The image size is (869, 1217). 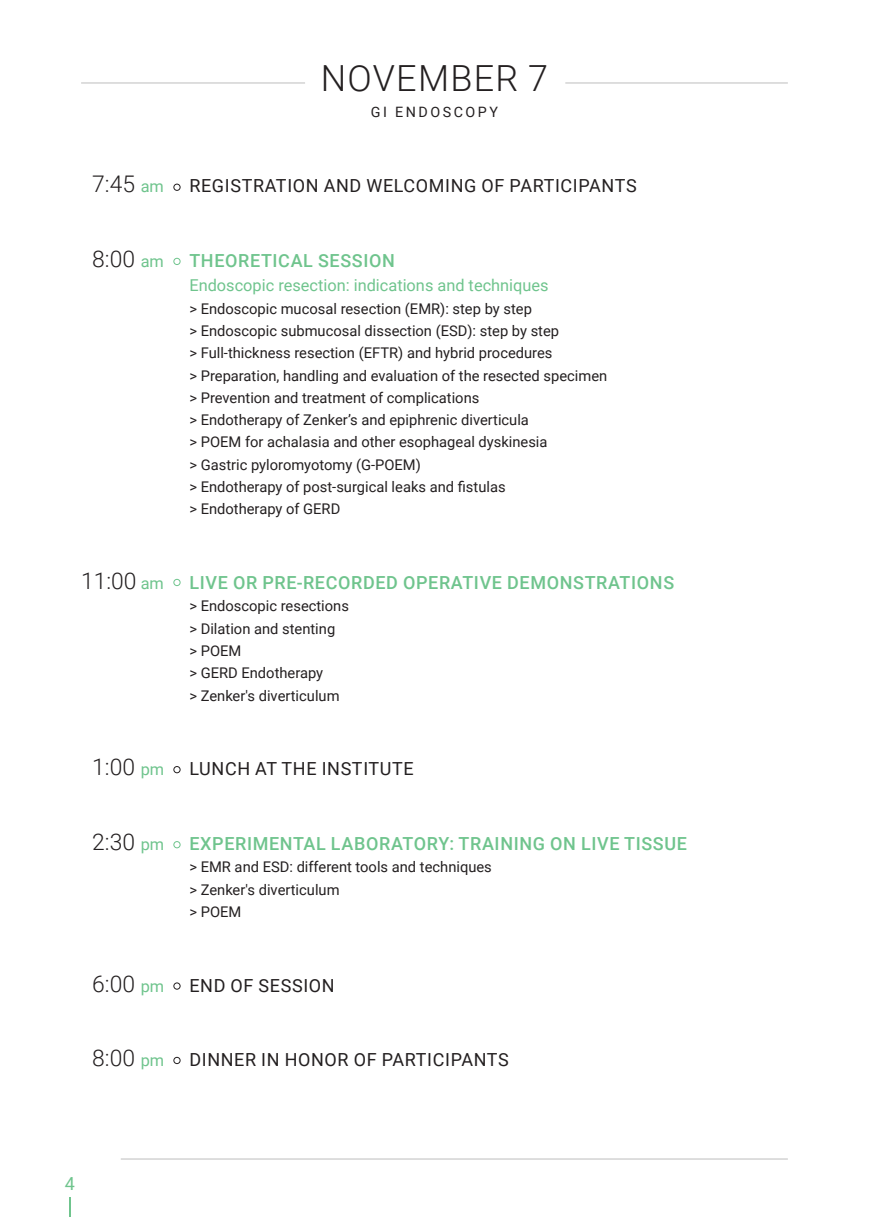 I want to click on stenting, so click(x=308, y=630).
